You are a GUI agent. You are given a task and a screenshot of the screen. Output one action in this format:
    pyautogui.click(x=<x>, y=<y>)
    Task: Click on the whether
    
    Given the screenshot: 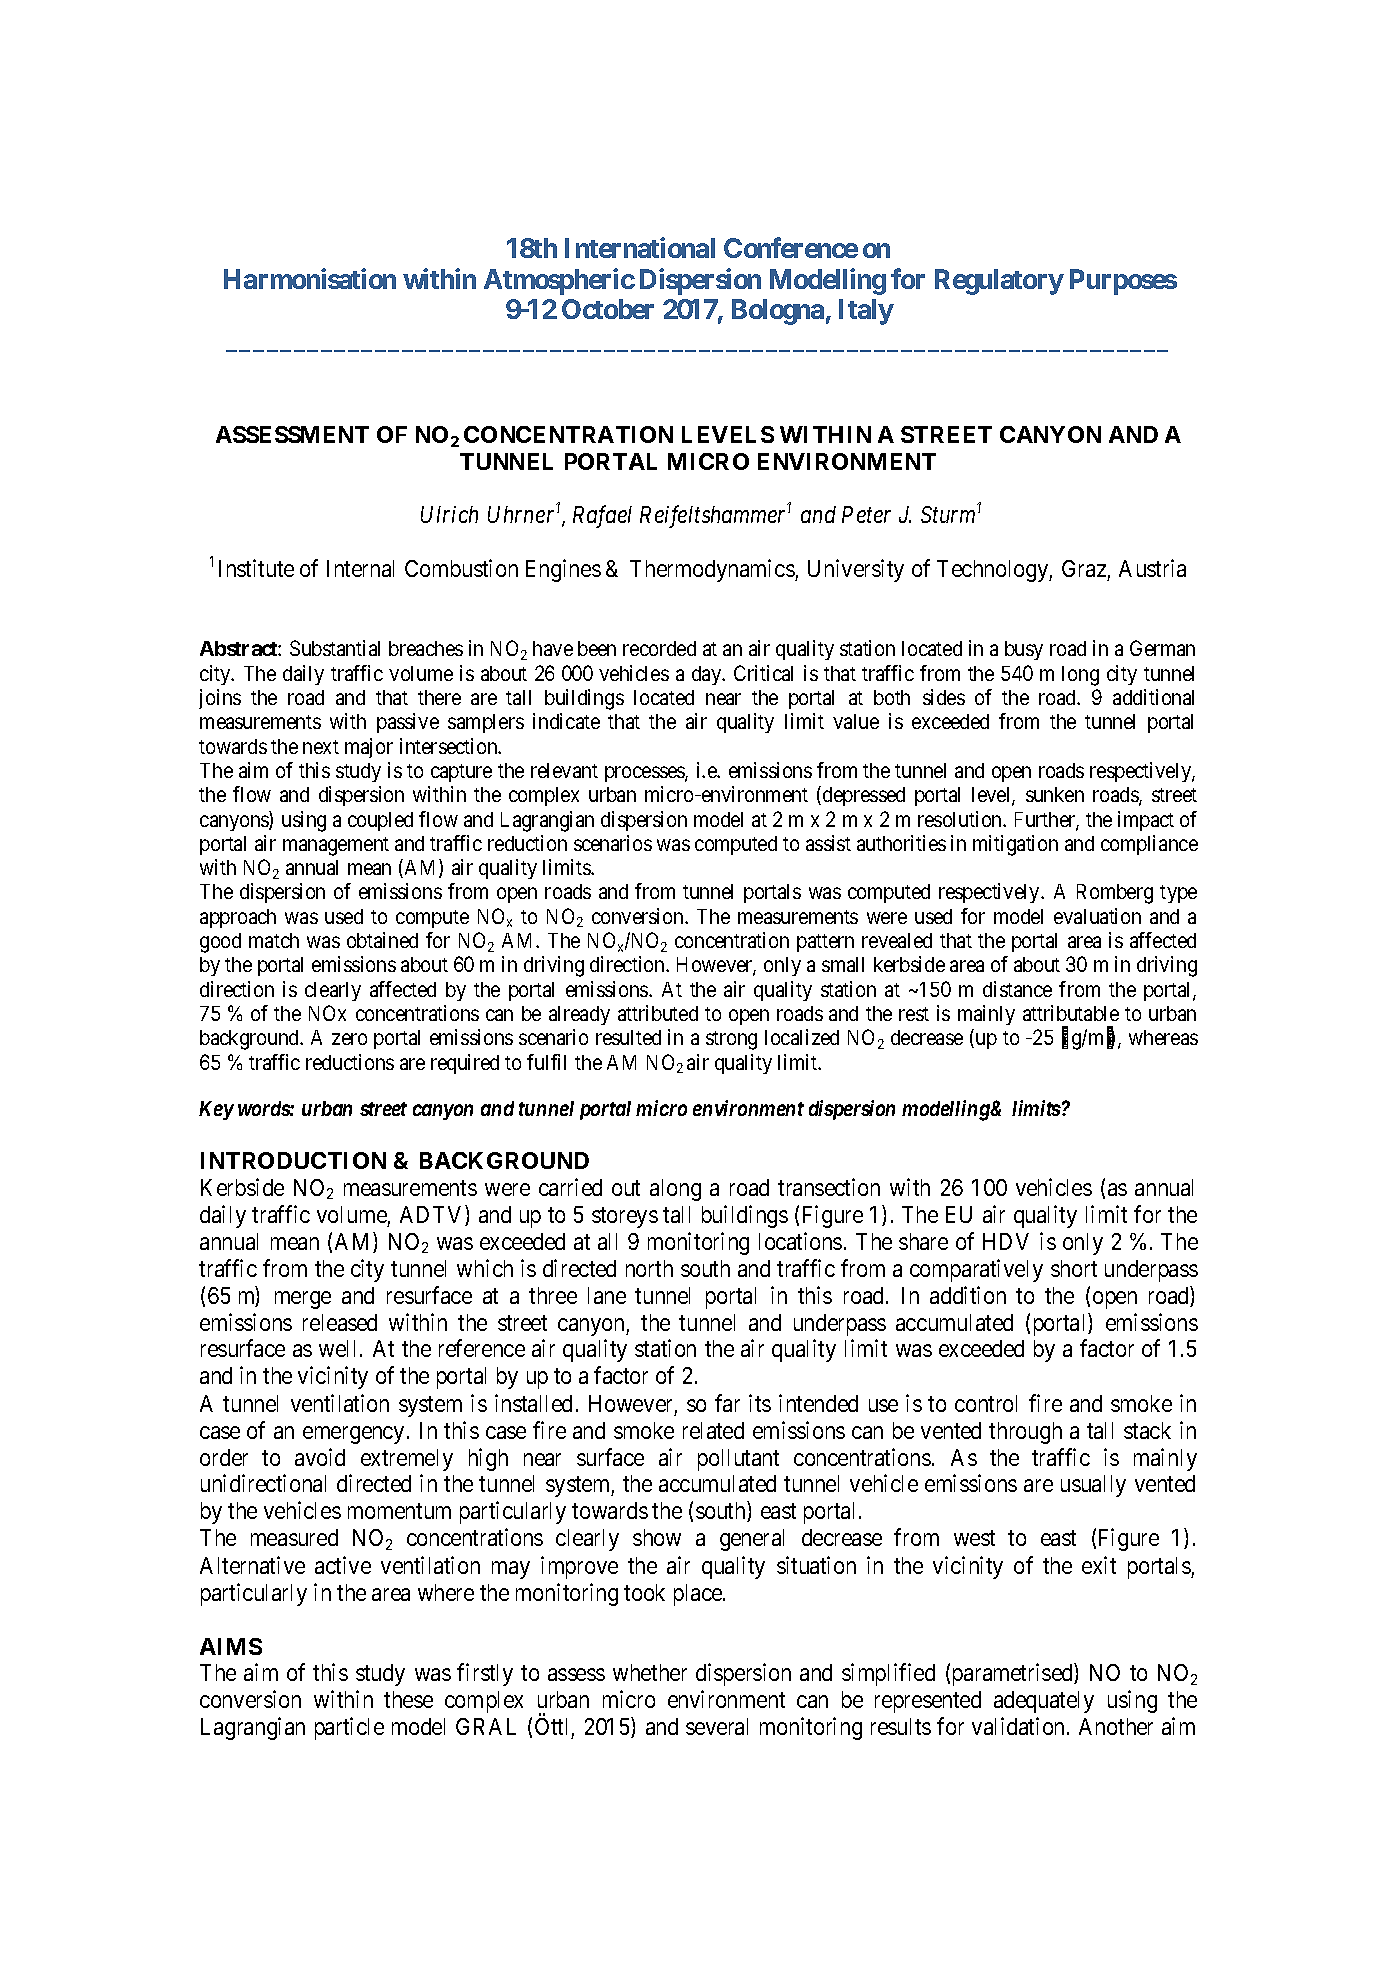 What is the action you would take?
    pyautogui.click(x=650, y=1672)
